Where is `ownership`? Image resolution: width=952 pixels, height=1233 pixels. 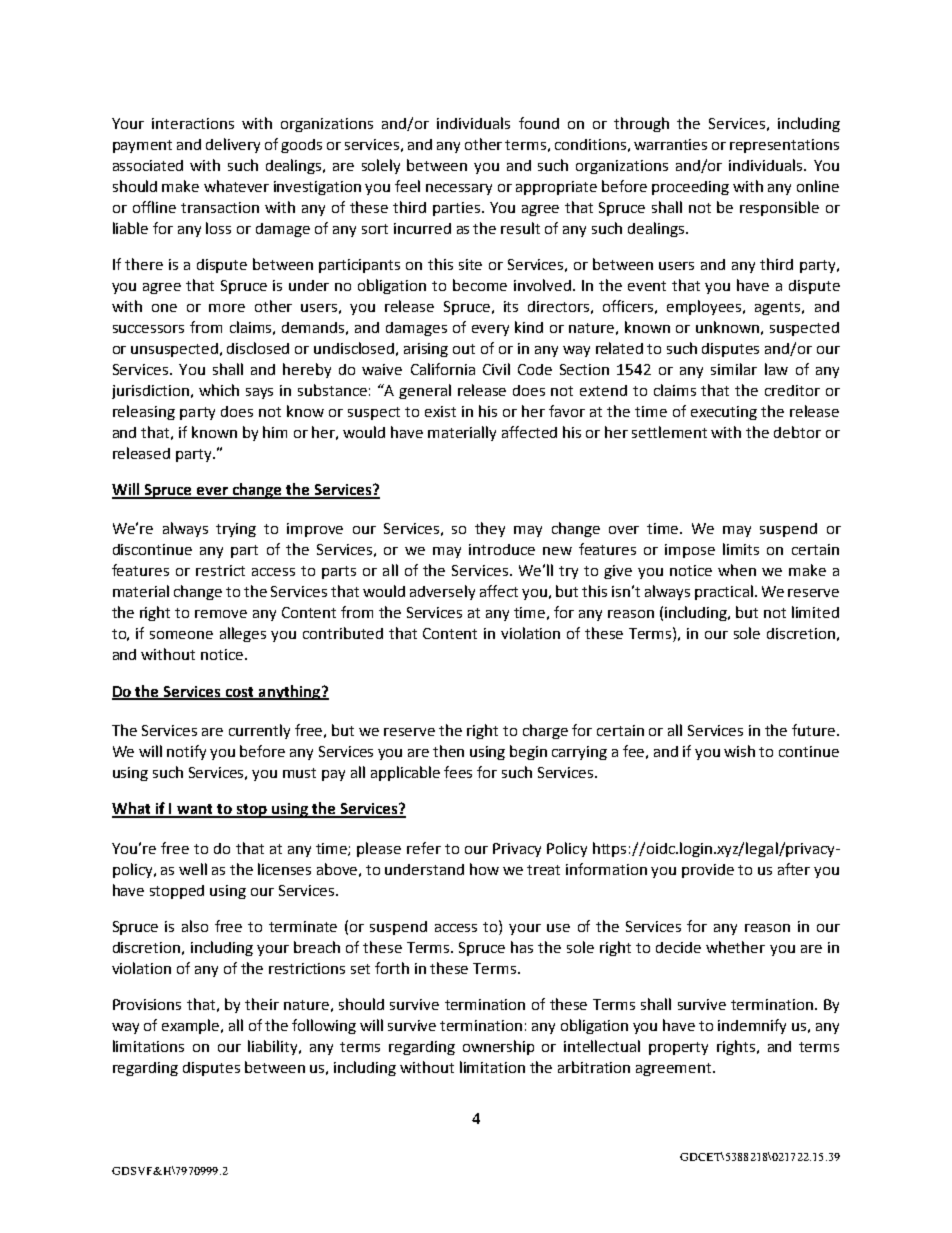 ownership is located at coordinates (498, 1047).
